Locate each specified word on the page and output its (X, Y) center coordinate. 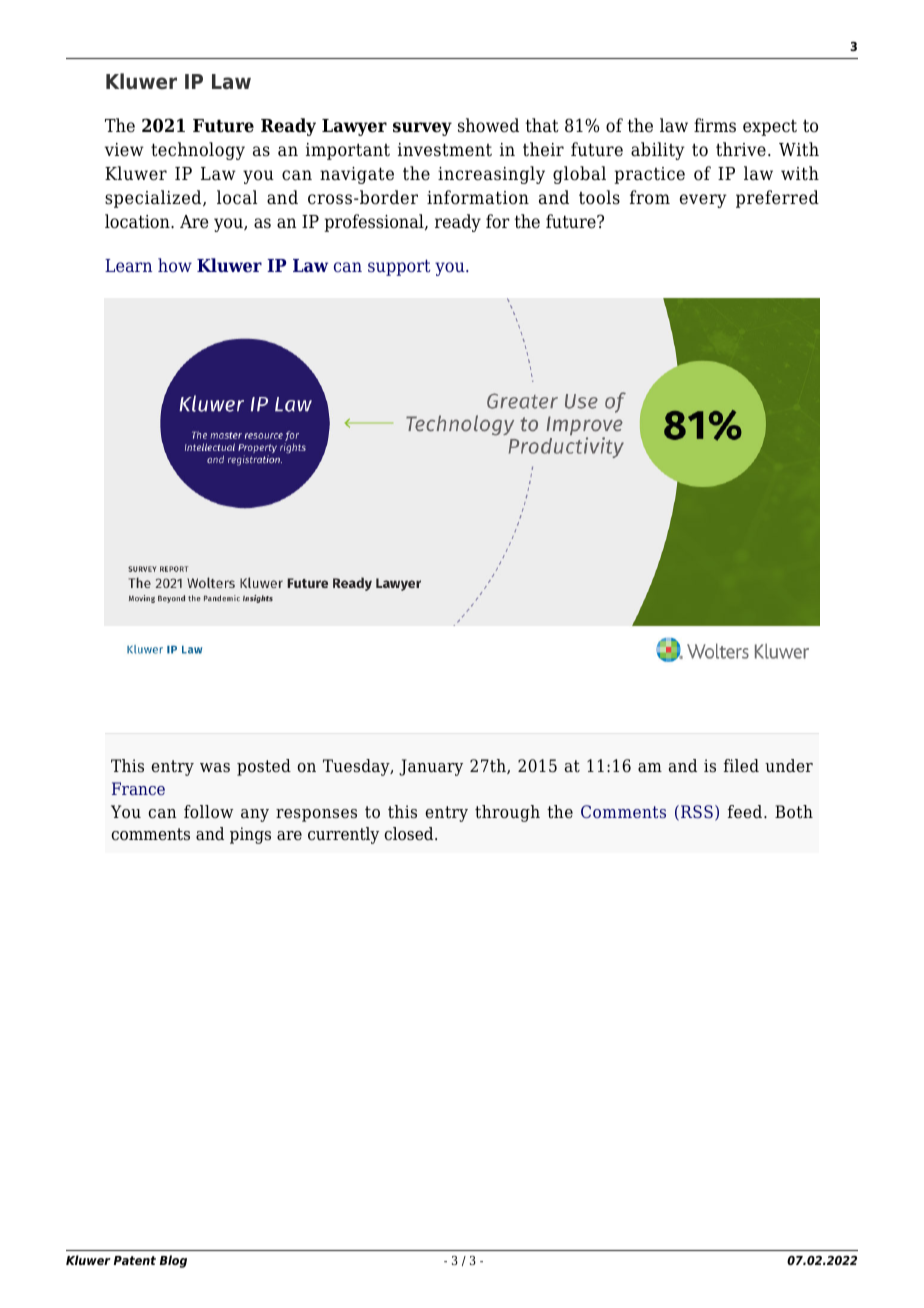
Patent (135, 1260)
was (215, 768)
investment (445, 150)
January (431, 767)
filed (741, 766)
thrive (741, 149)
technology (198, 151)
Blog (173, 1261)
